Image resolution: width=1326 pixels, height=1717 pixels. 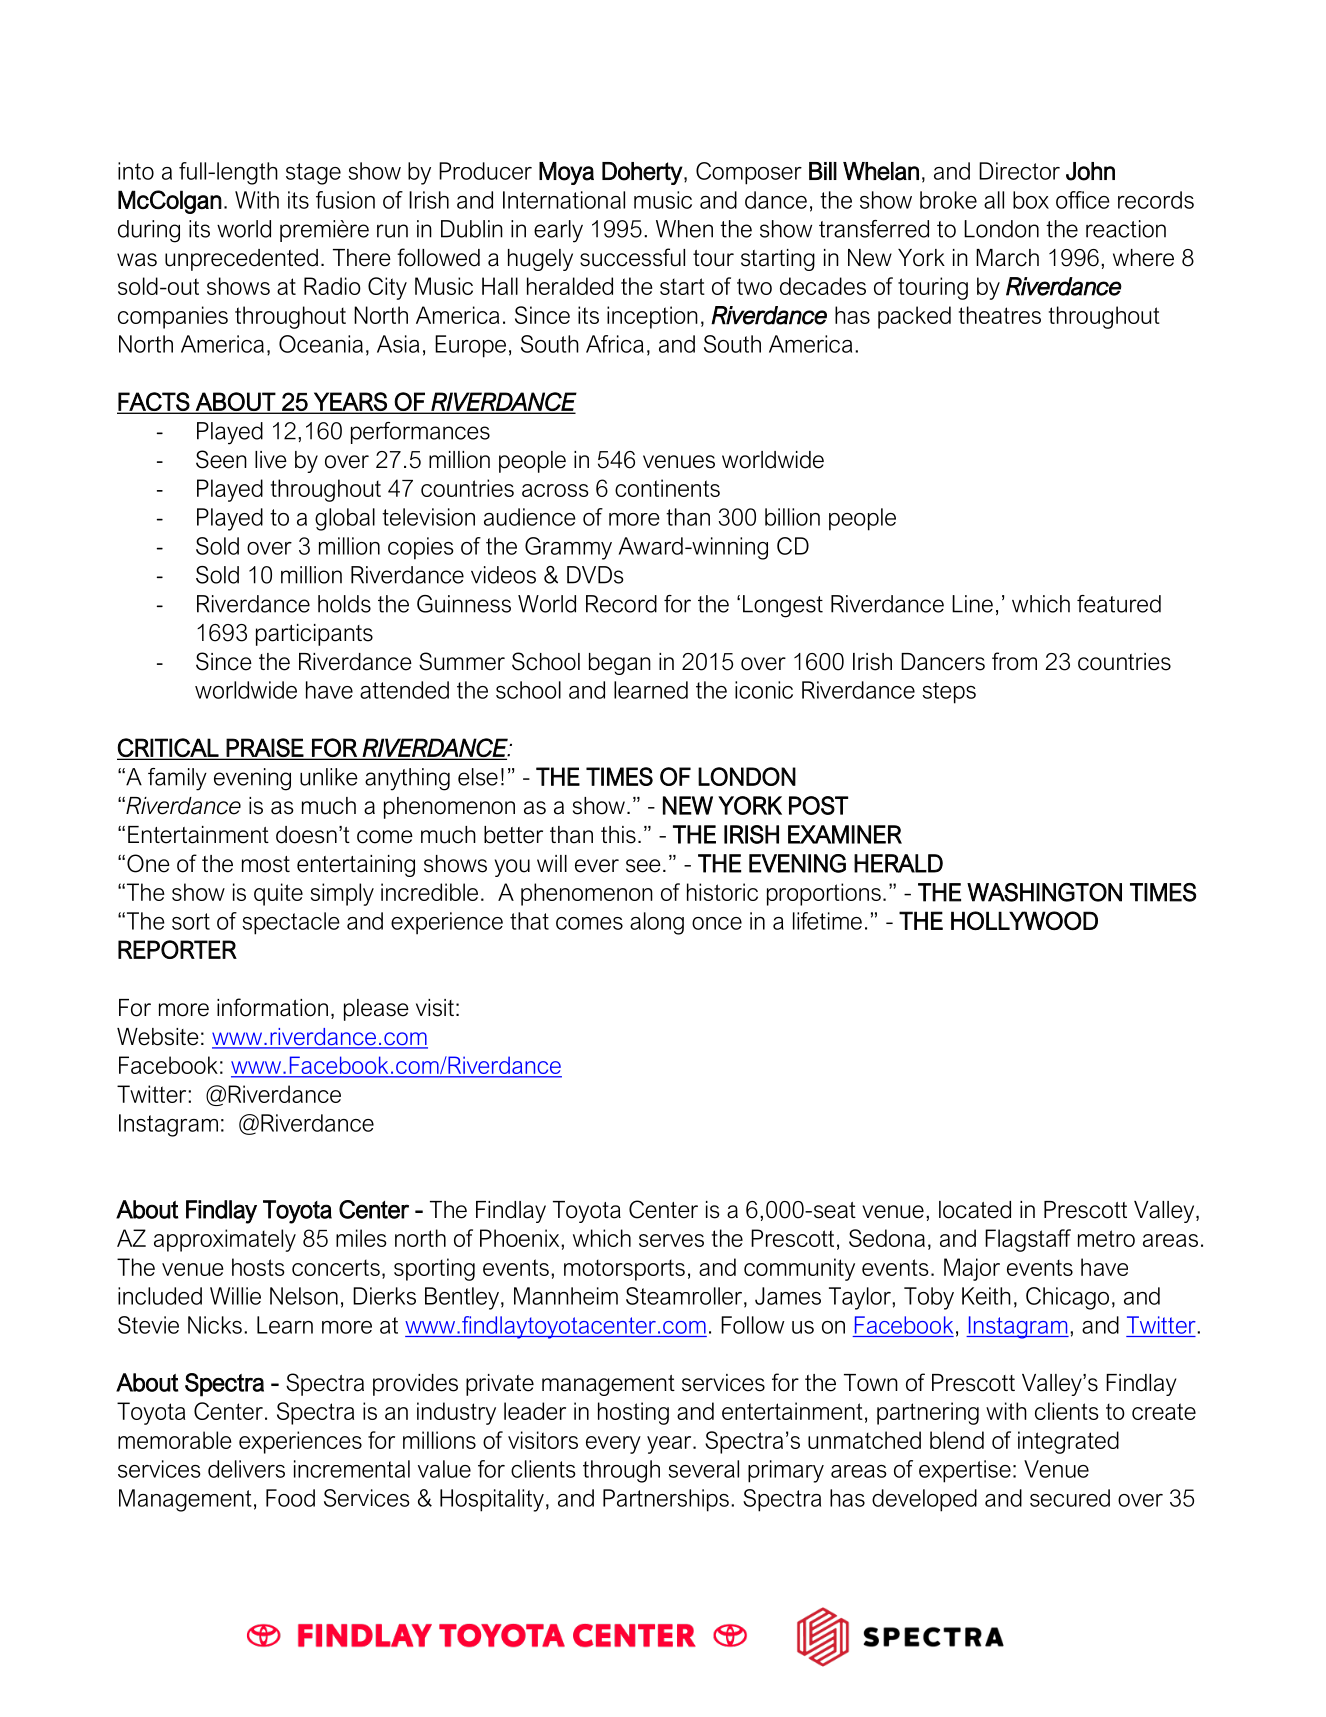 I want to click on When, so click(x=684, y=229).
